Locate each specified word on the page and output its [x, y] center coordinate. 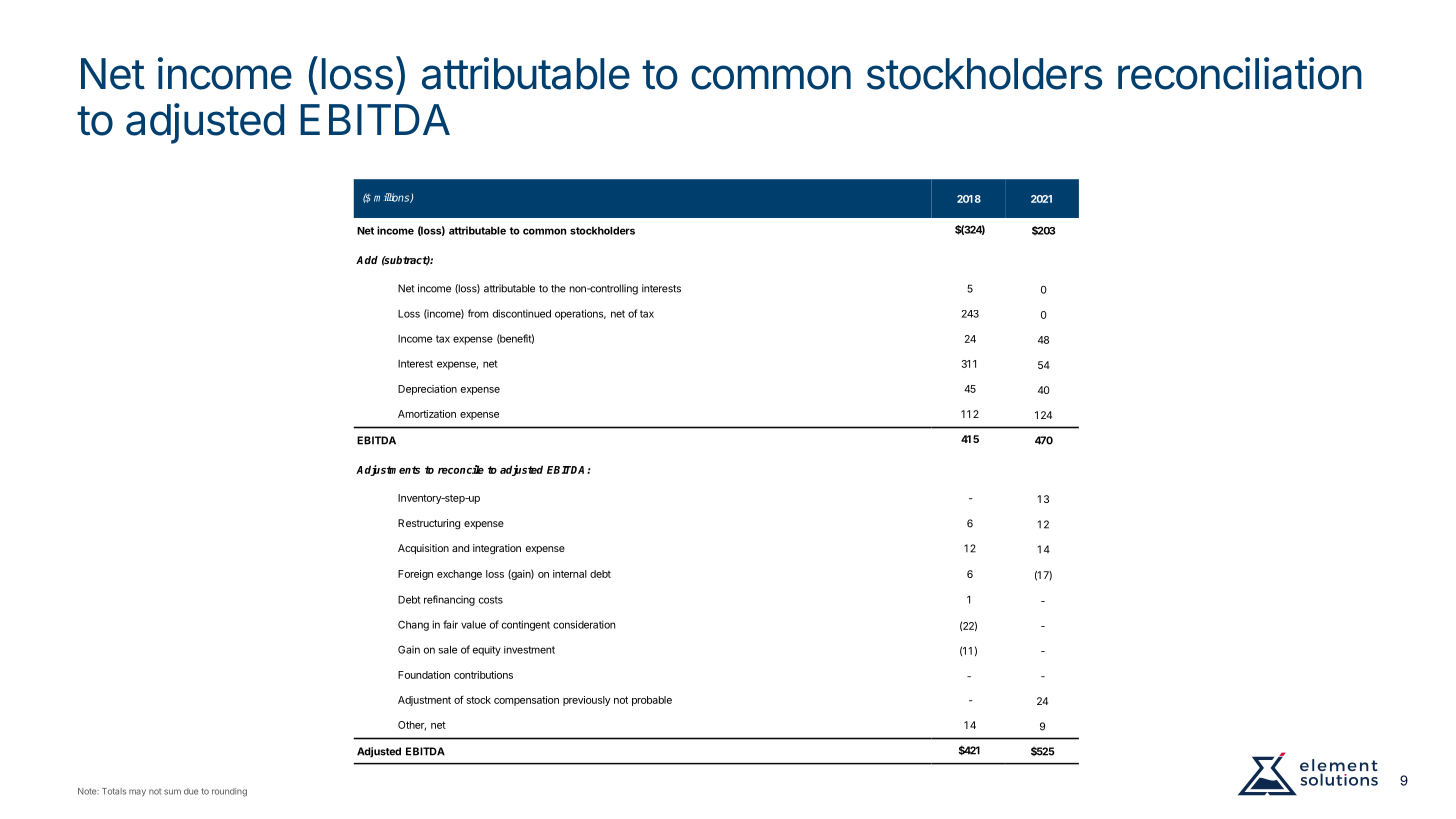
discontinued [522, 313]
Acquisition [423, 549]
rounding [229, 792]
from [478, 313]
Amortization [427, 414]
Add [367, 260]
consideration [584, 624]
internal [570, 574]
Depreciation [427, 390]
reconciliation [1240, 73]
